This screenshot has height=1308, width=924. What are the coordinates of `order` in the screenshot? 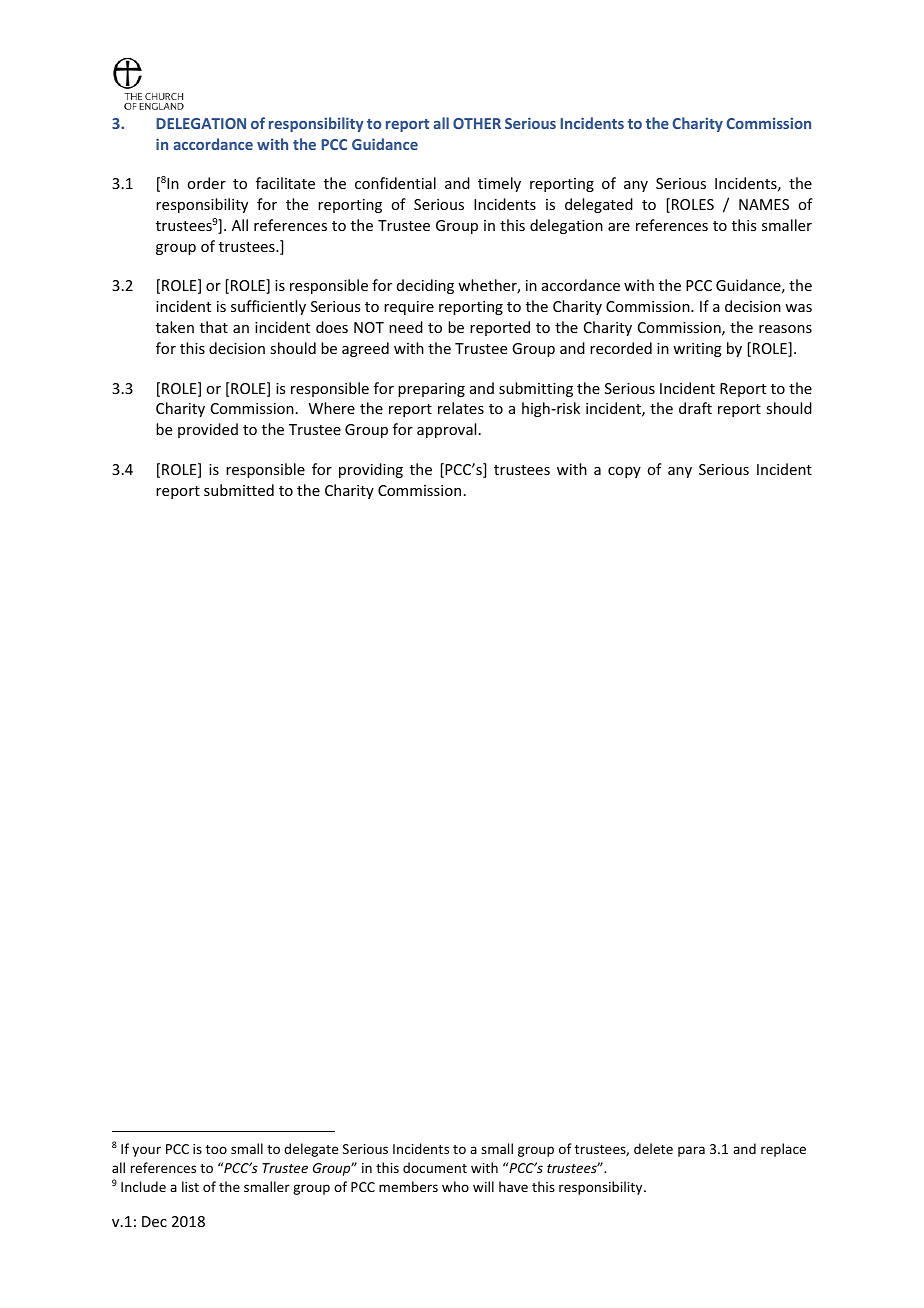 It's located at (206, 183).
